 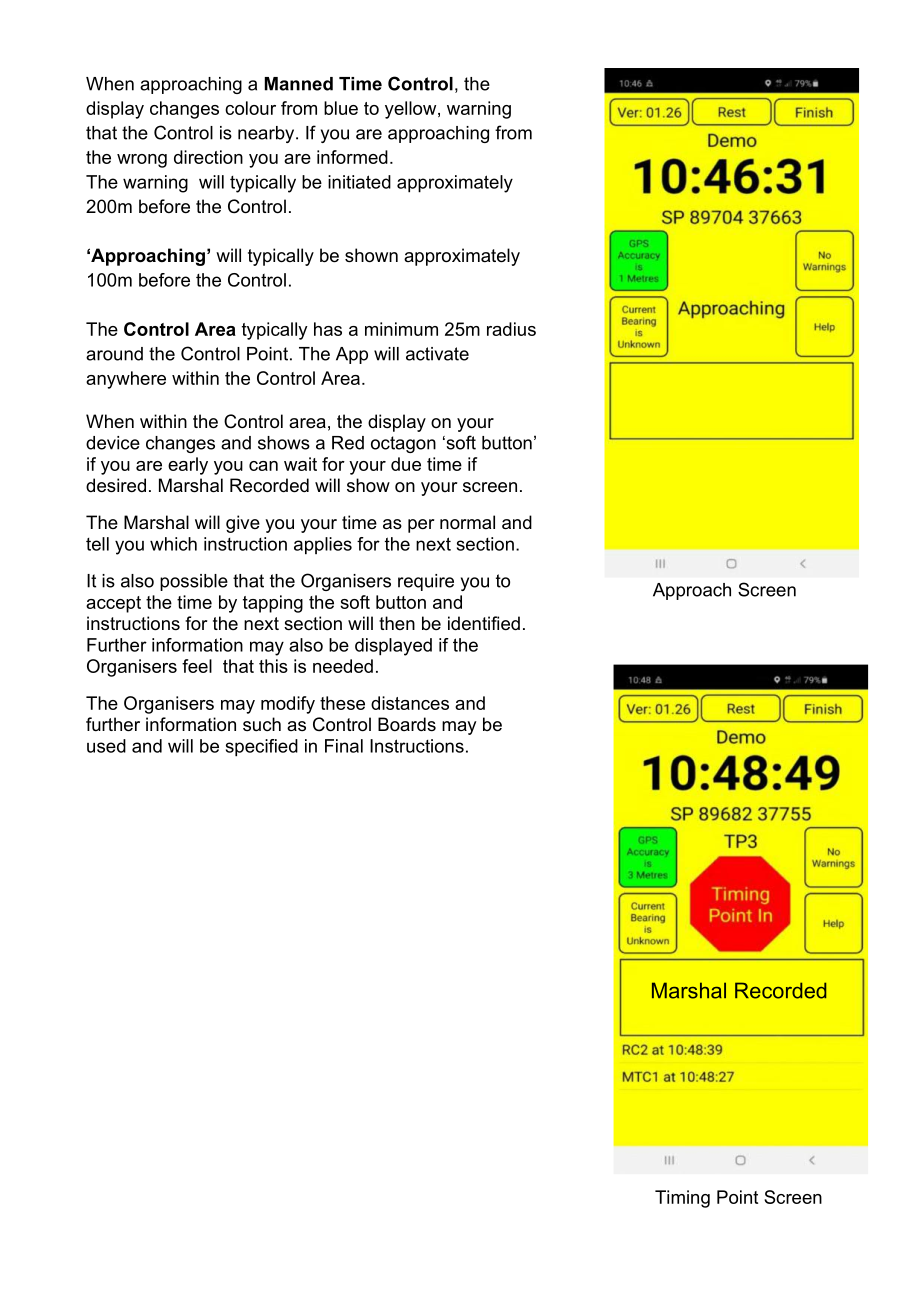 What do you see at coordinates (412, 110) in the screenshot?
I see `yellow` at bounding box center [412, 110].
